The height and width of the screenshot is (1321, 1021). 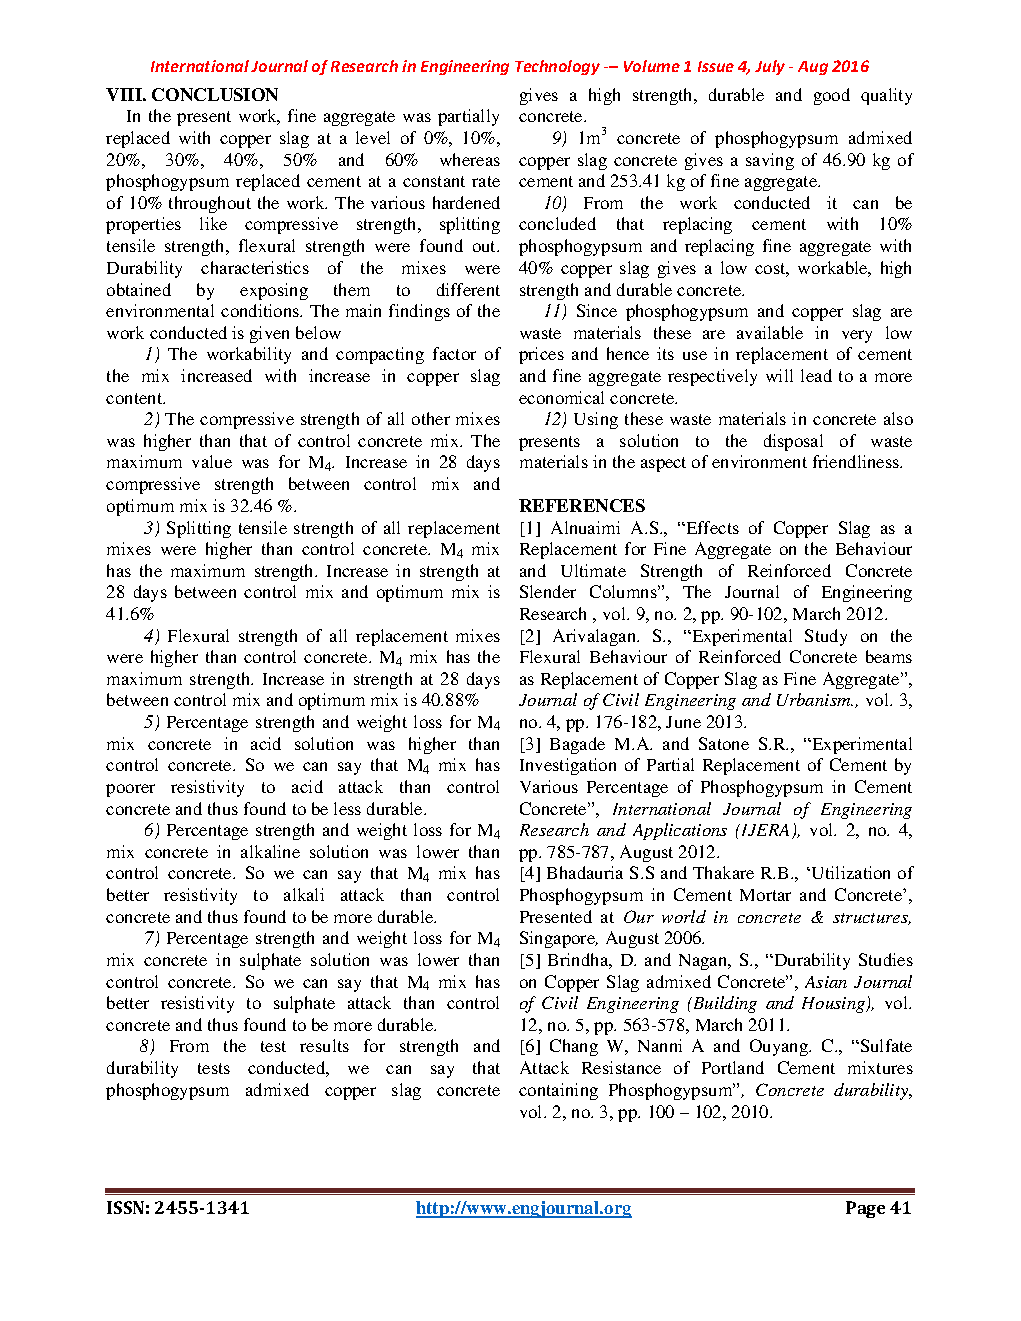 I want to click on containing, so click(x=558, y=1091).
